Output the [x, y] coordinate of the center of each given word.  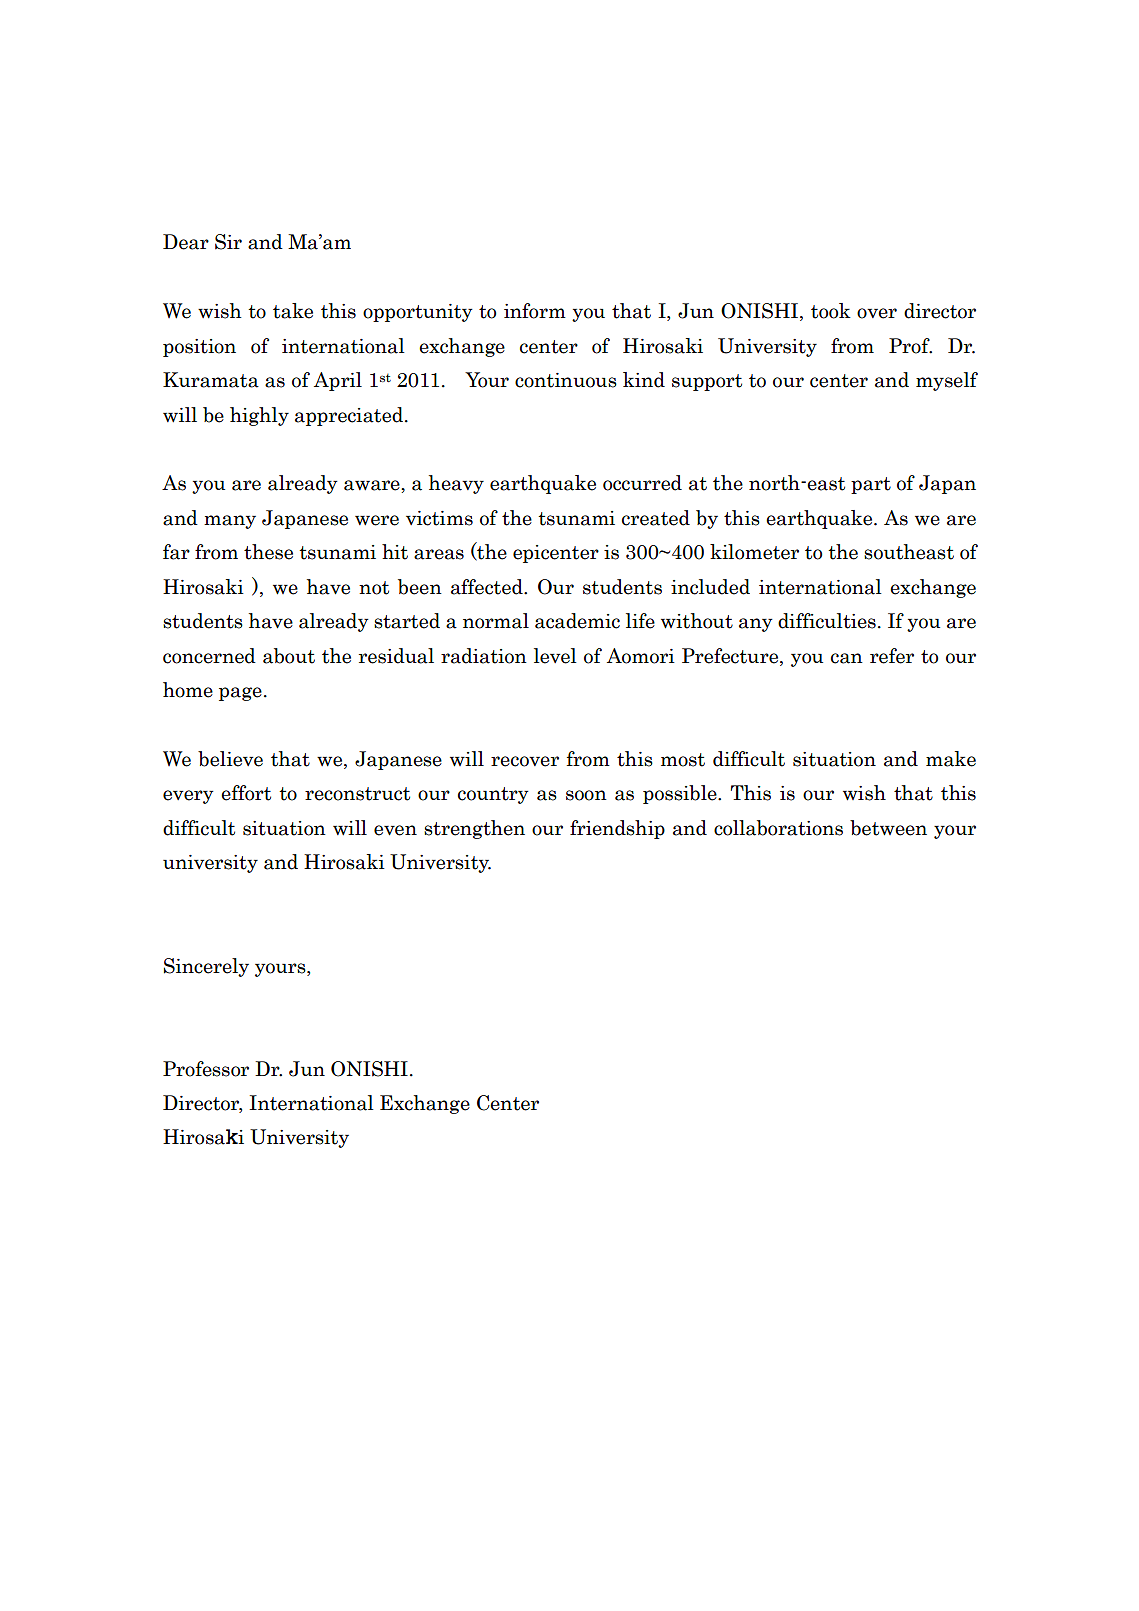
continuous [566, 380]
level [555, 656]
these [268, 552]
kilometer [754, 552]
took [831, 311]
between [888, 828]
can [847, 658]
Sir [228, 242]
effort [246, 793]
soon [586, 795]
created [656, 518]
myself [947, 381]
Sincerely [206, 967]
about [289, 656]
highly [259, 416]
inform [535, 311]
